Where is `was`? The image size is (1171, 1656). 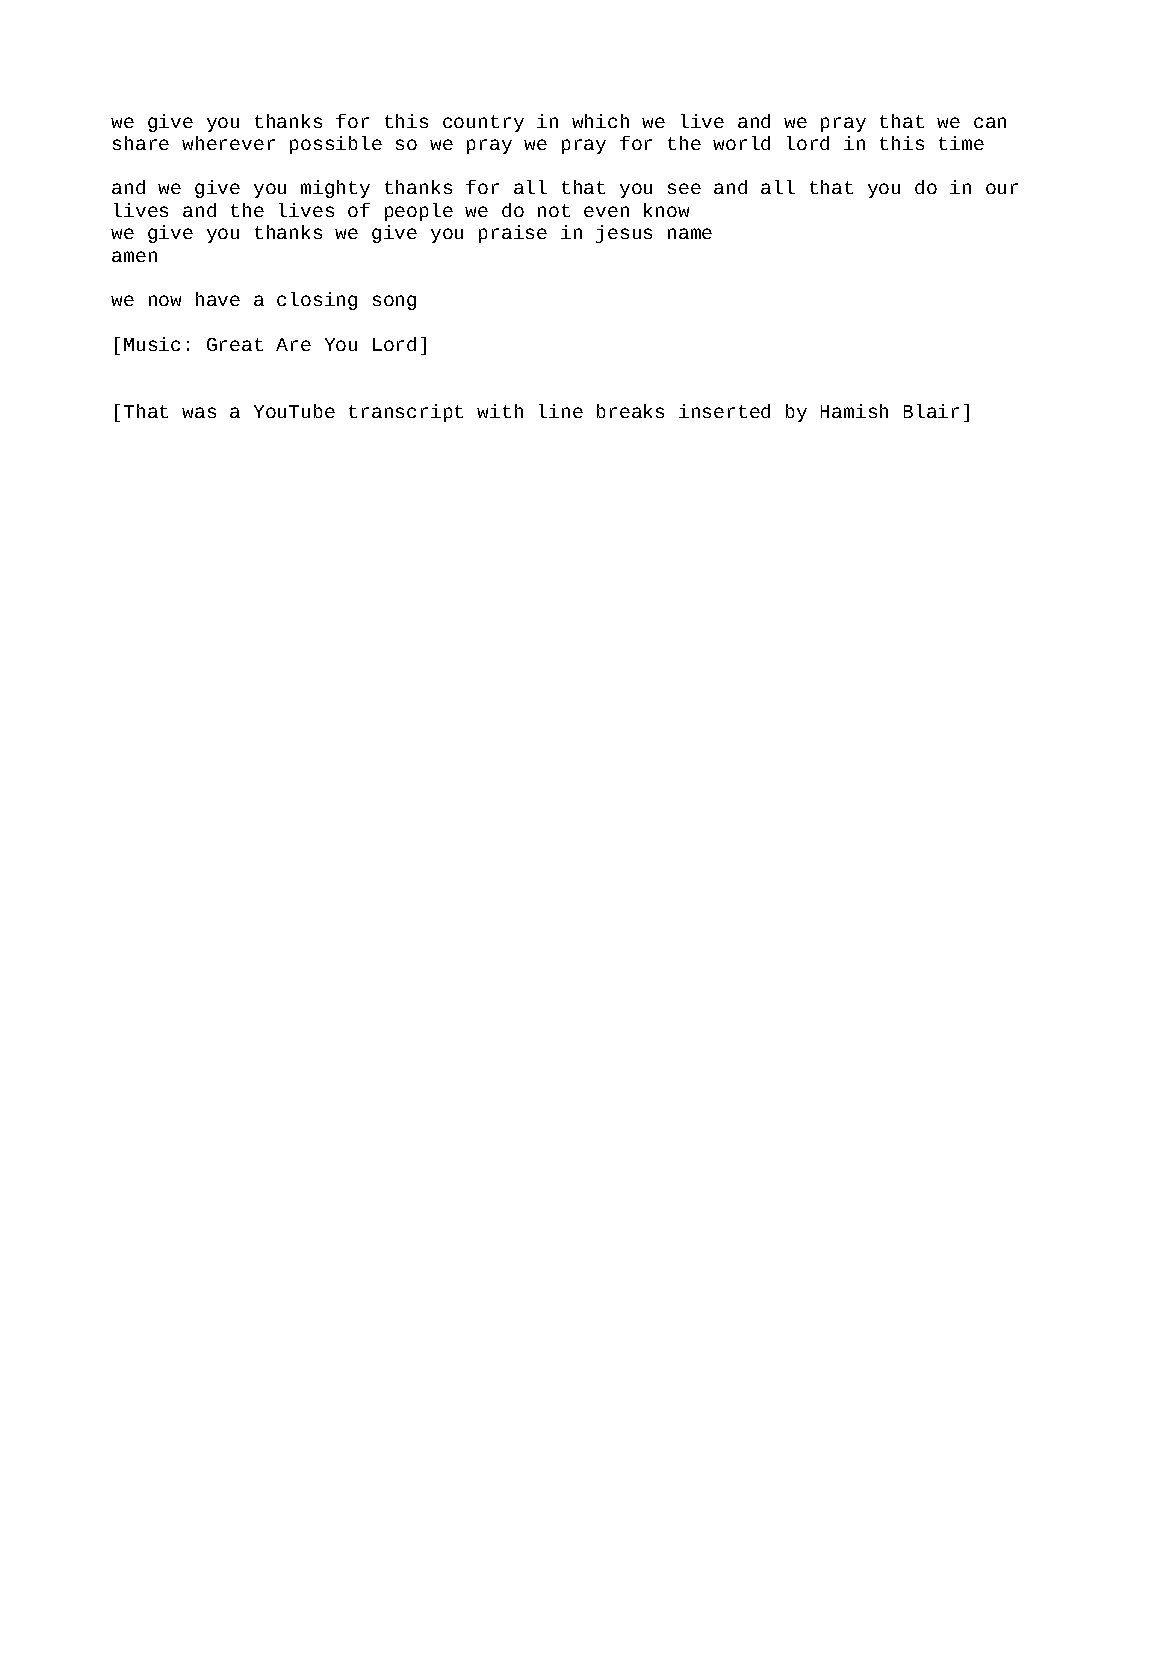
was is located at coordinates (199, 412).
